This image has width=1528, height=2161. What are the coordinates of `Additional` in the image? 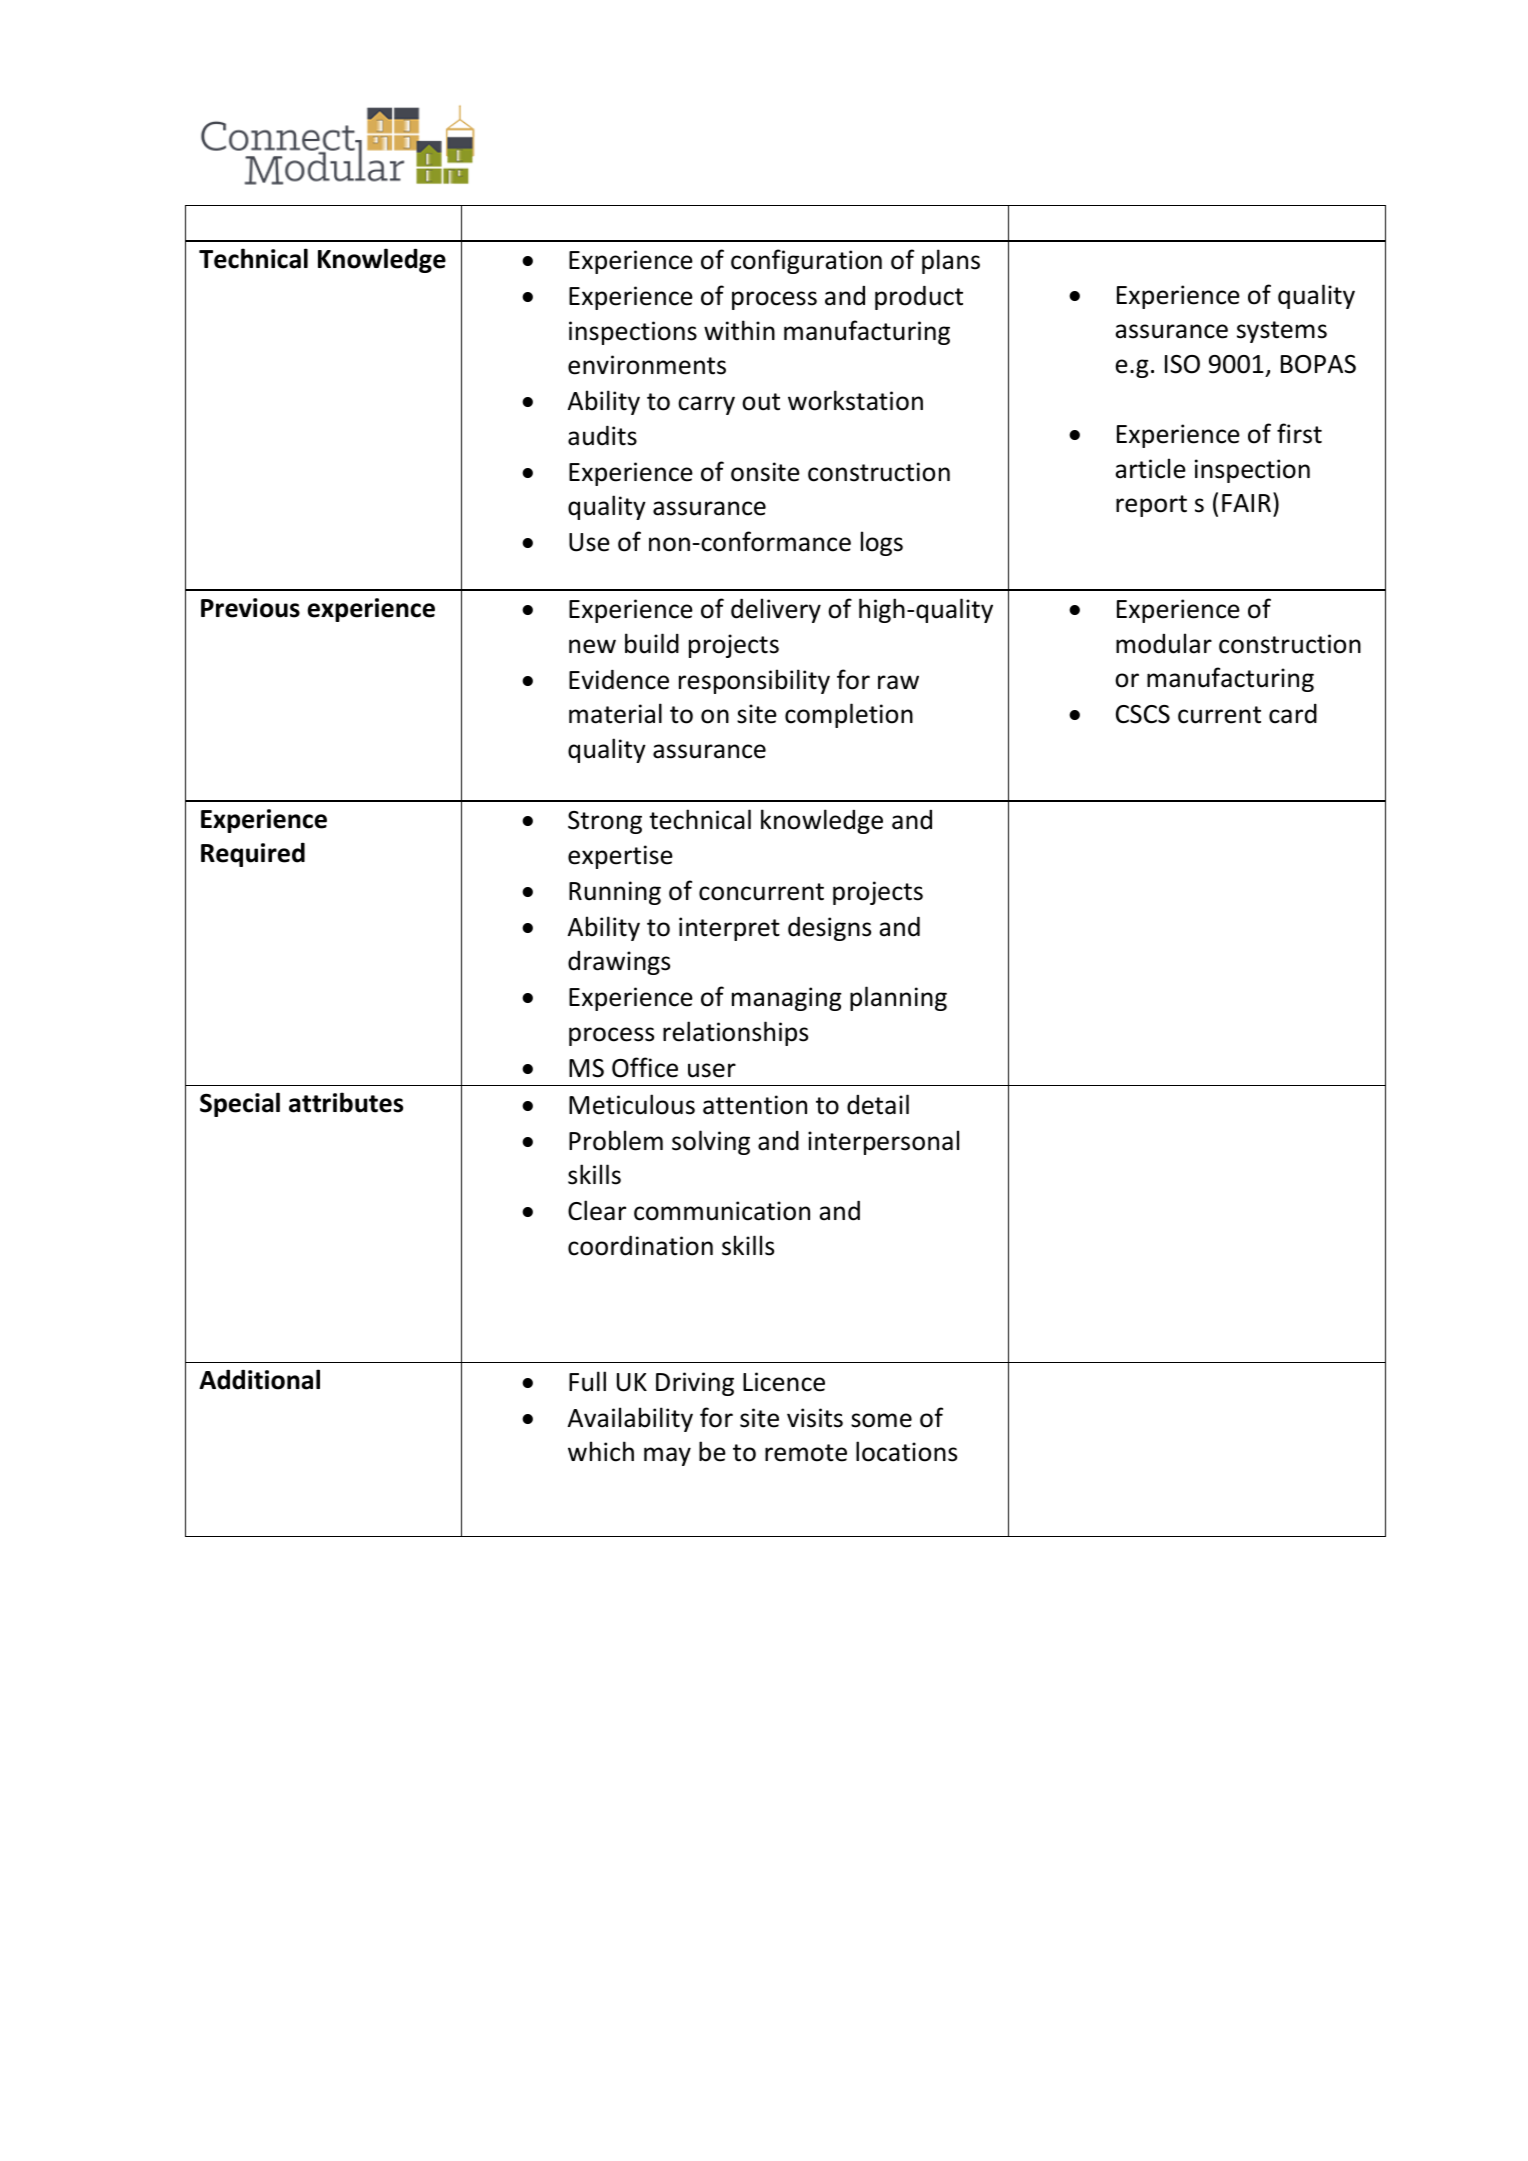 It's located at (259, 1379).
